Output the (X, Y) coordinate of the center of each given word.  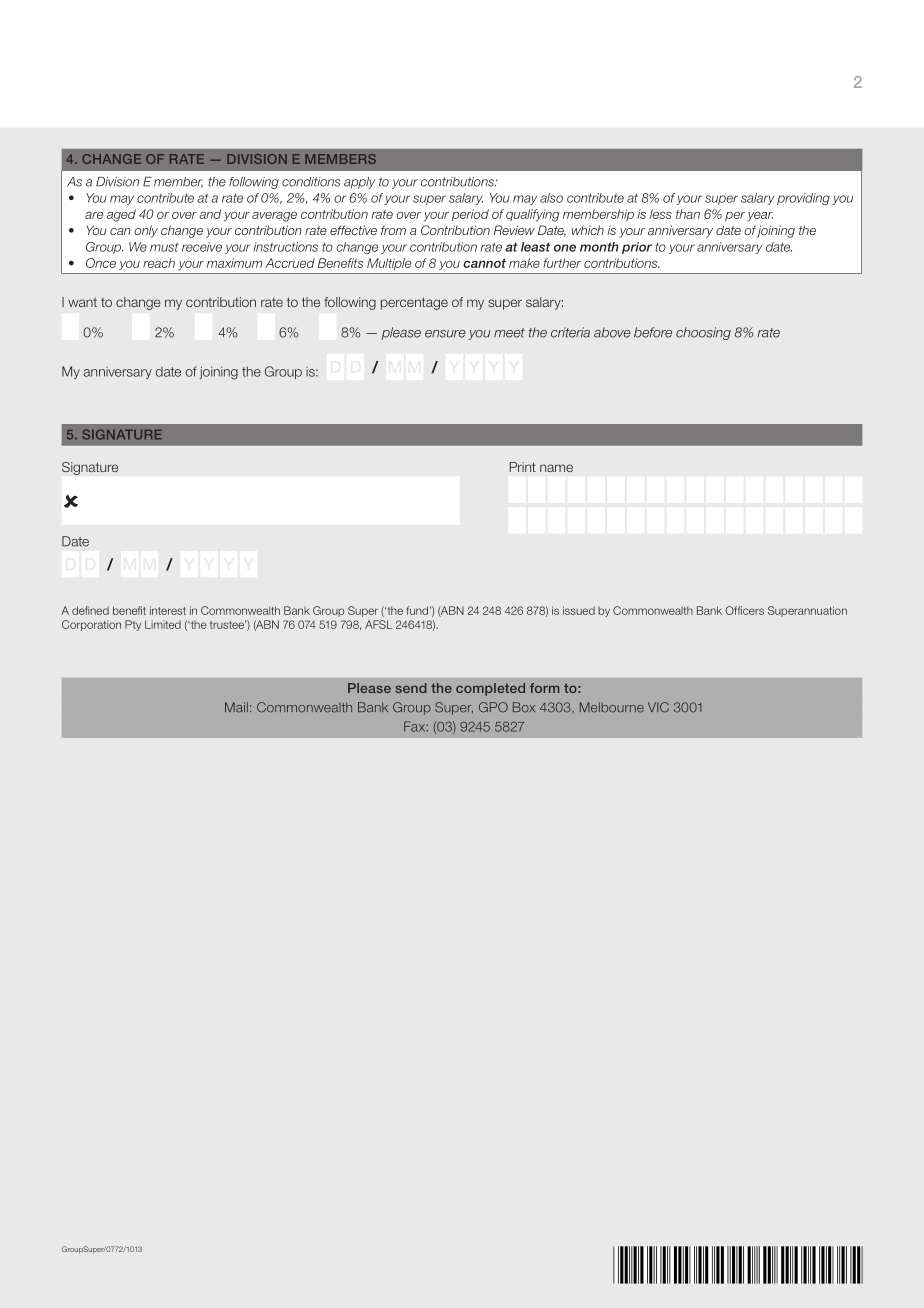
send (411, 688)
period (470, 215)
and (210, 214)
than (688, 214)
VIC (658, 707)
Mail (236, 707)
